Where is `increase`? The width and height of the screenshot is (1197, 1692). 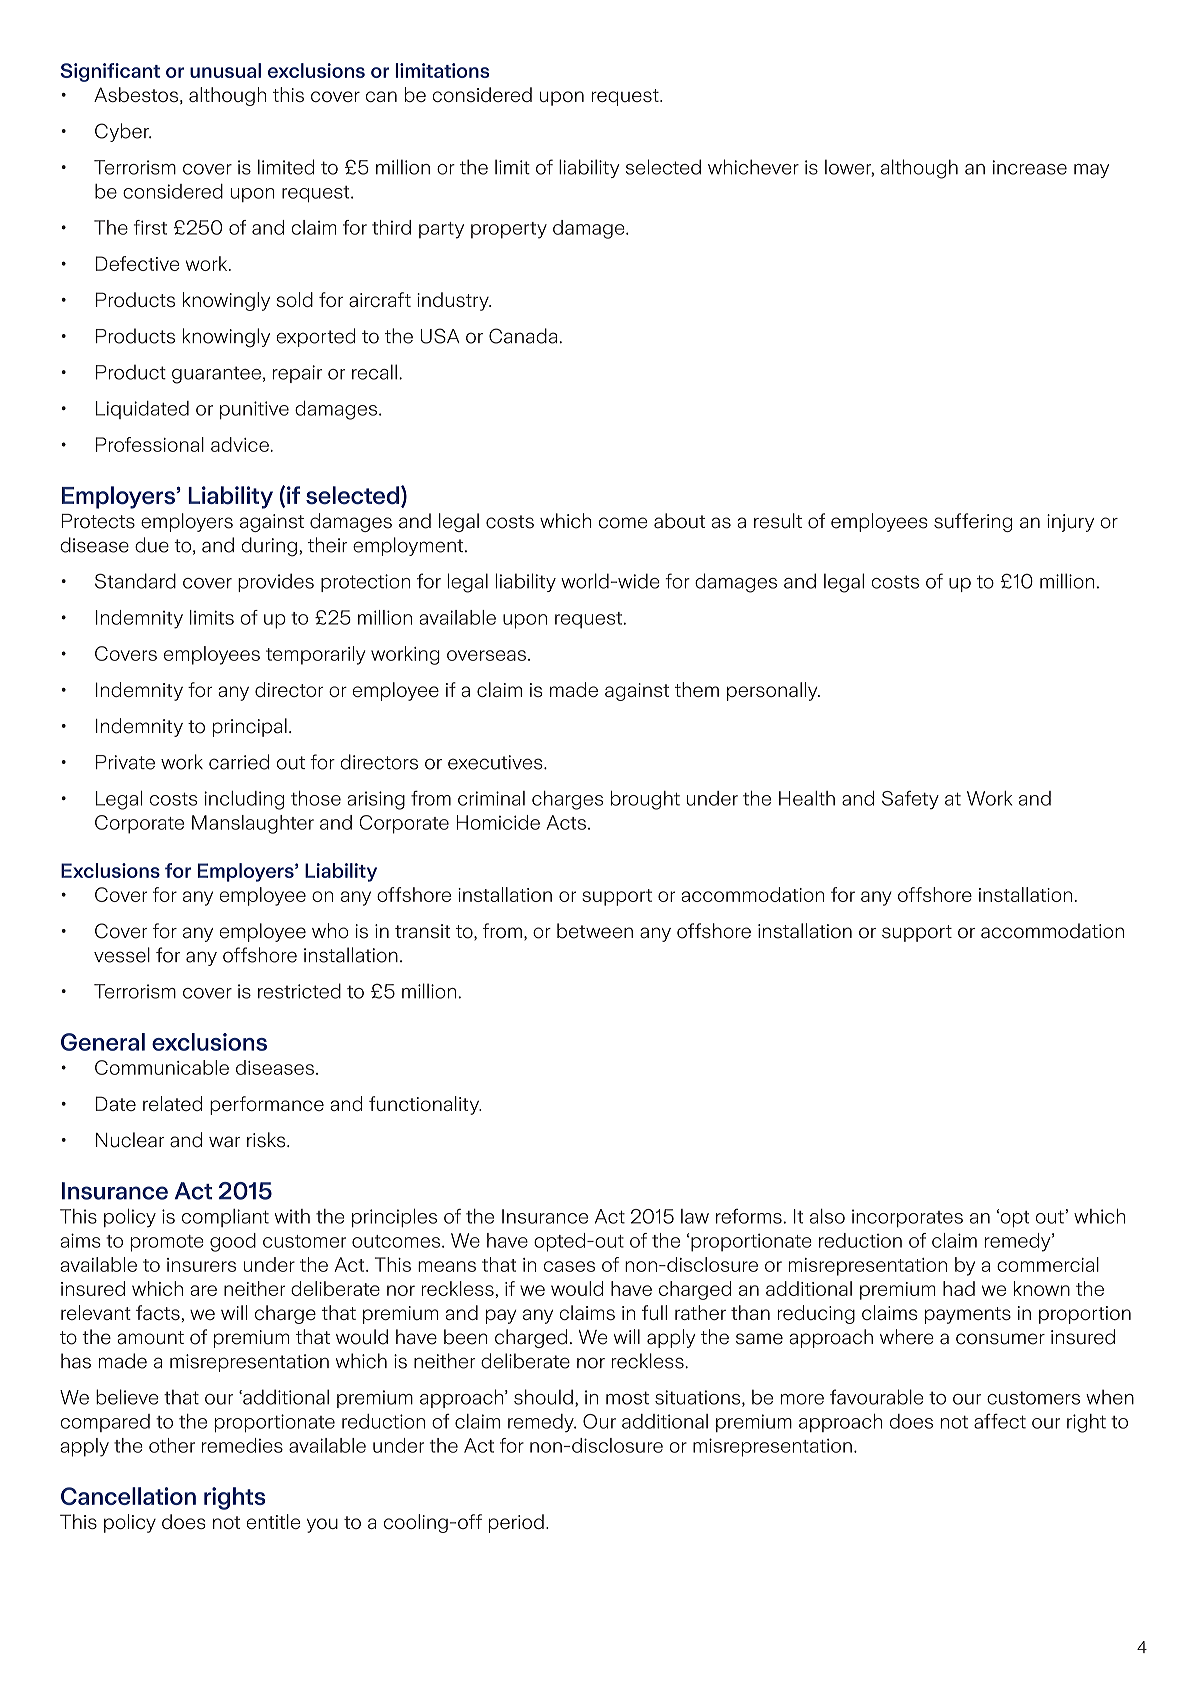 increase is located at coordinates (1030, 167).
